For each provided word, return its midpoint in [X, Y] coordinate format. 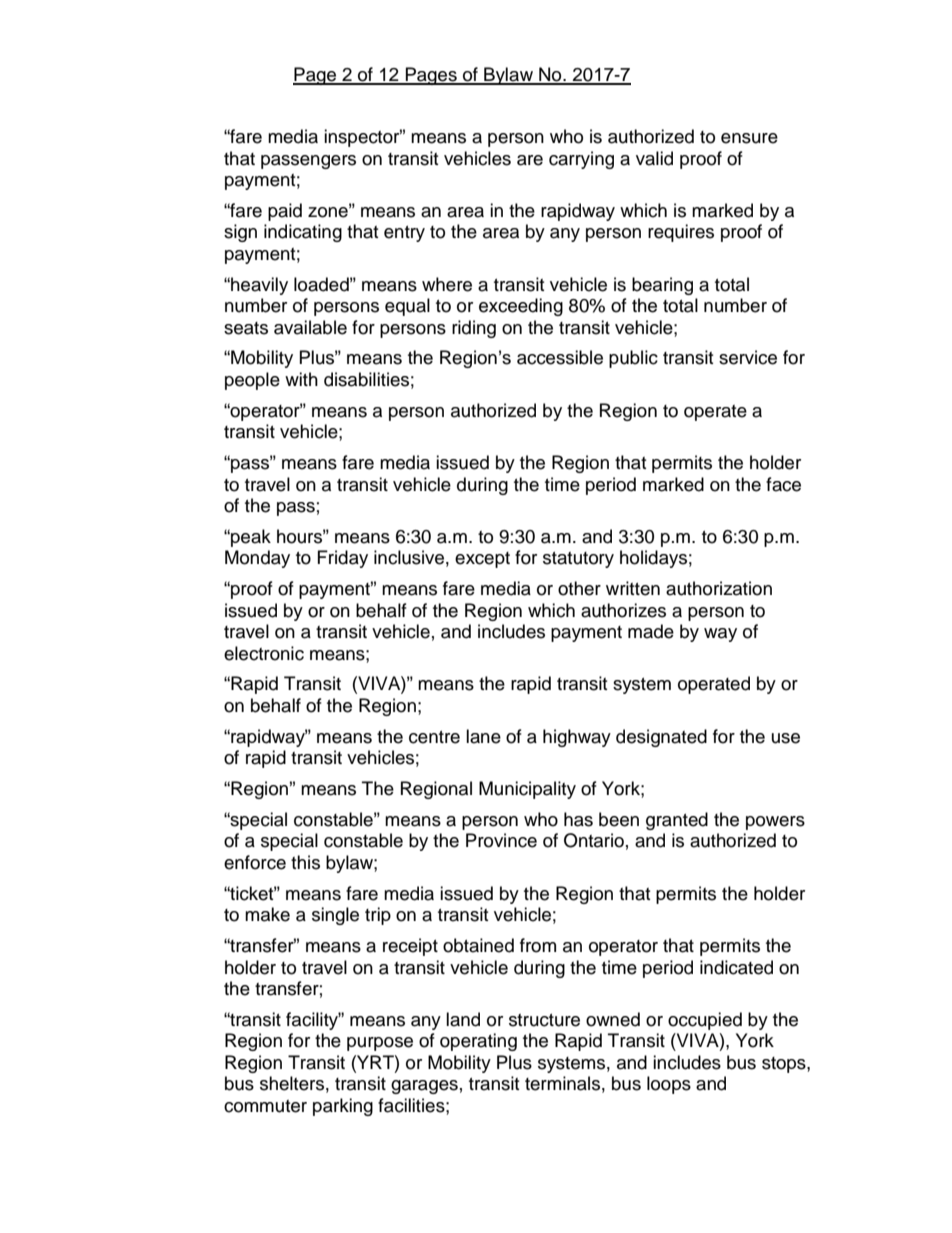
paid [285, 212]
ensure [749, 138]
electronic [264, 653]
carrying [581, 160]
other [579, 588]
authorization [719, 588]
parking [343, 1107]
